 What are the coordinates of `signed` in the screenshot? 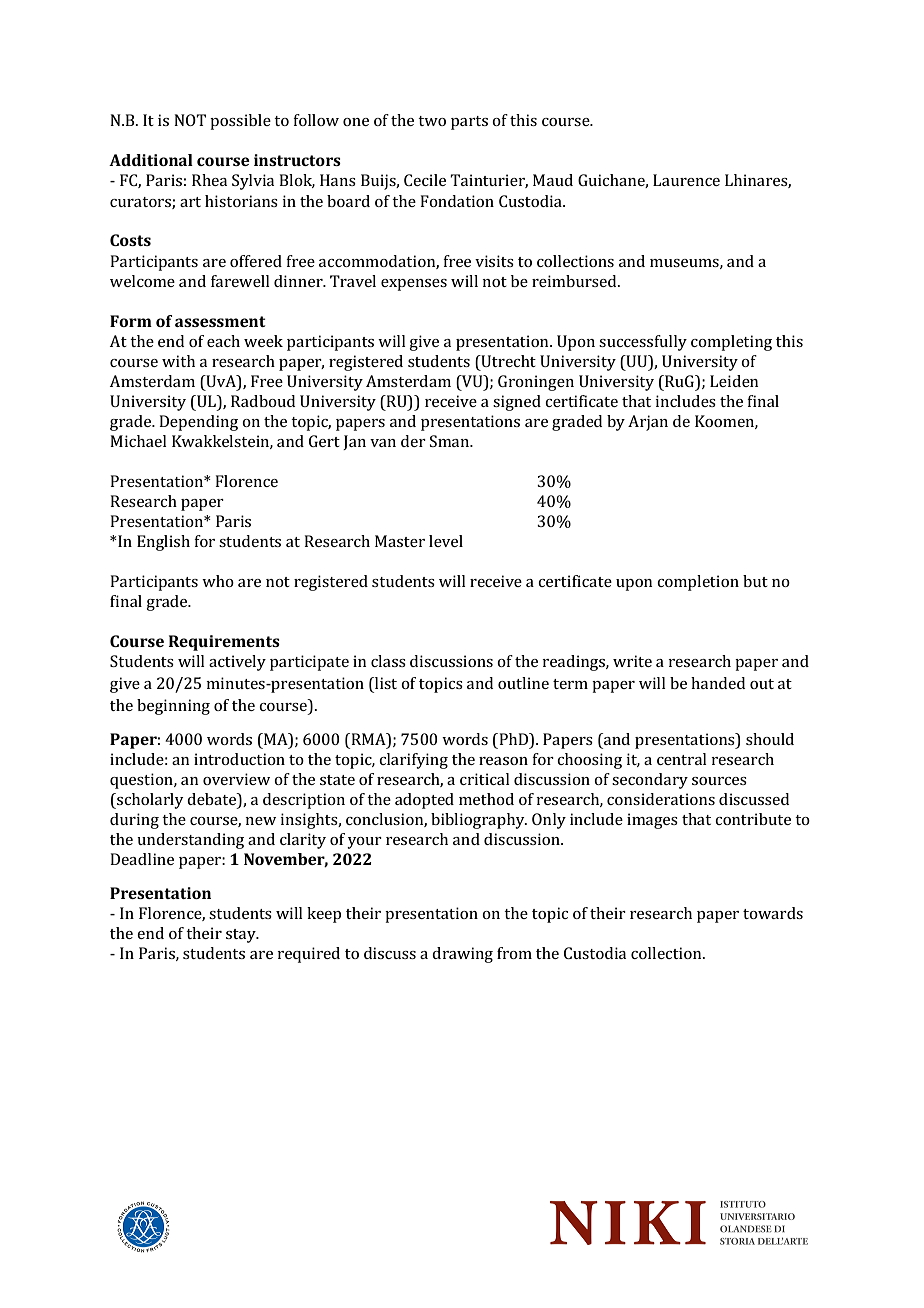 It's located at (517, 403).
